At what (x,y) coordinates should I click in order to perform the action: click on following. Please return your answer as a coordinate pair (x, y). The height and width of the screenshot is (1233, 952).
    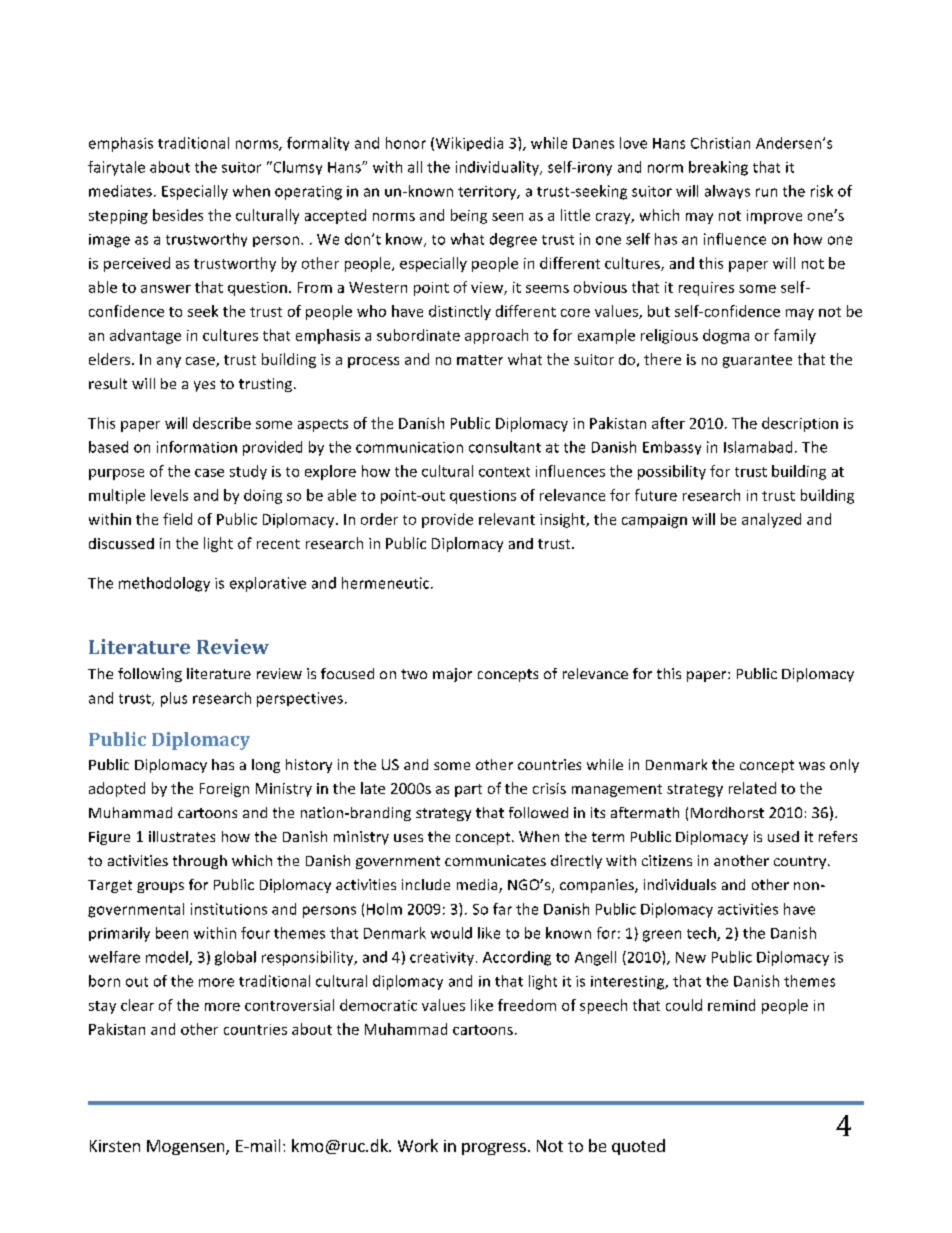
    Looking at the image, I should click on (150, 675).
